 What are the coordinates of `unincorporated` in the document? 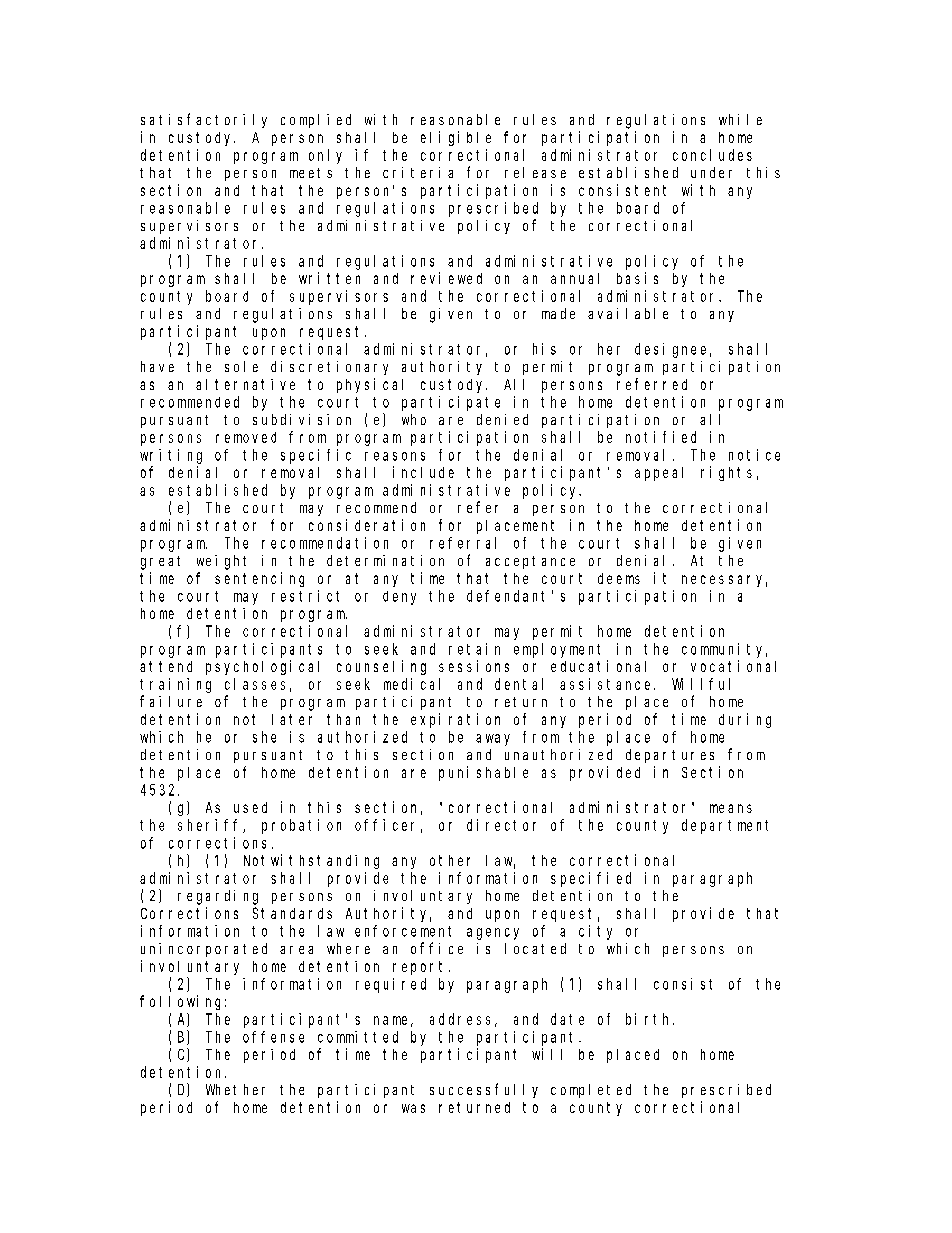 It's located at (204, 950).
